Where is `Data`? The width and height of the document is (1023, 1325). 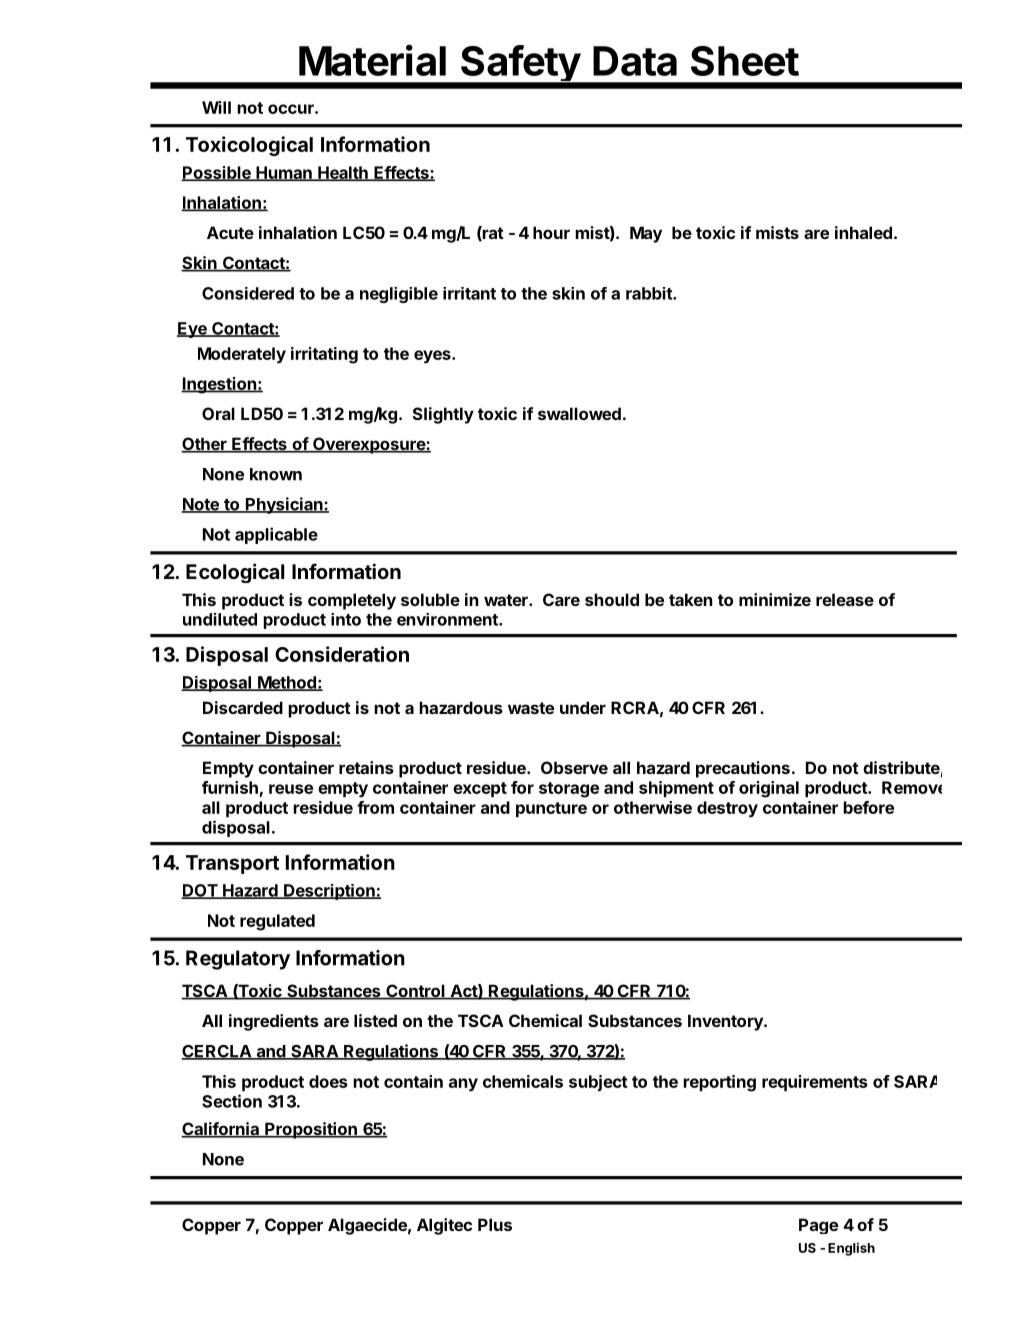 Data is located at coordinates (635, 61).
